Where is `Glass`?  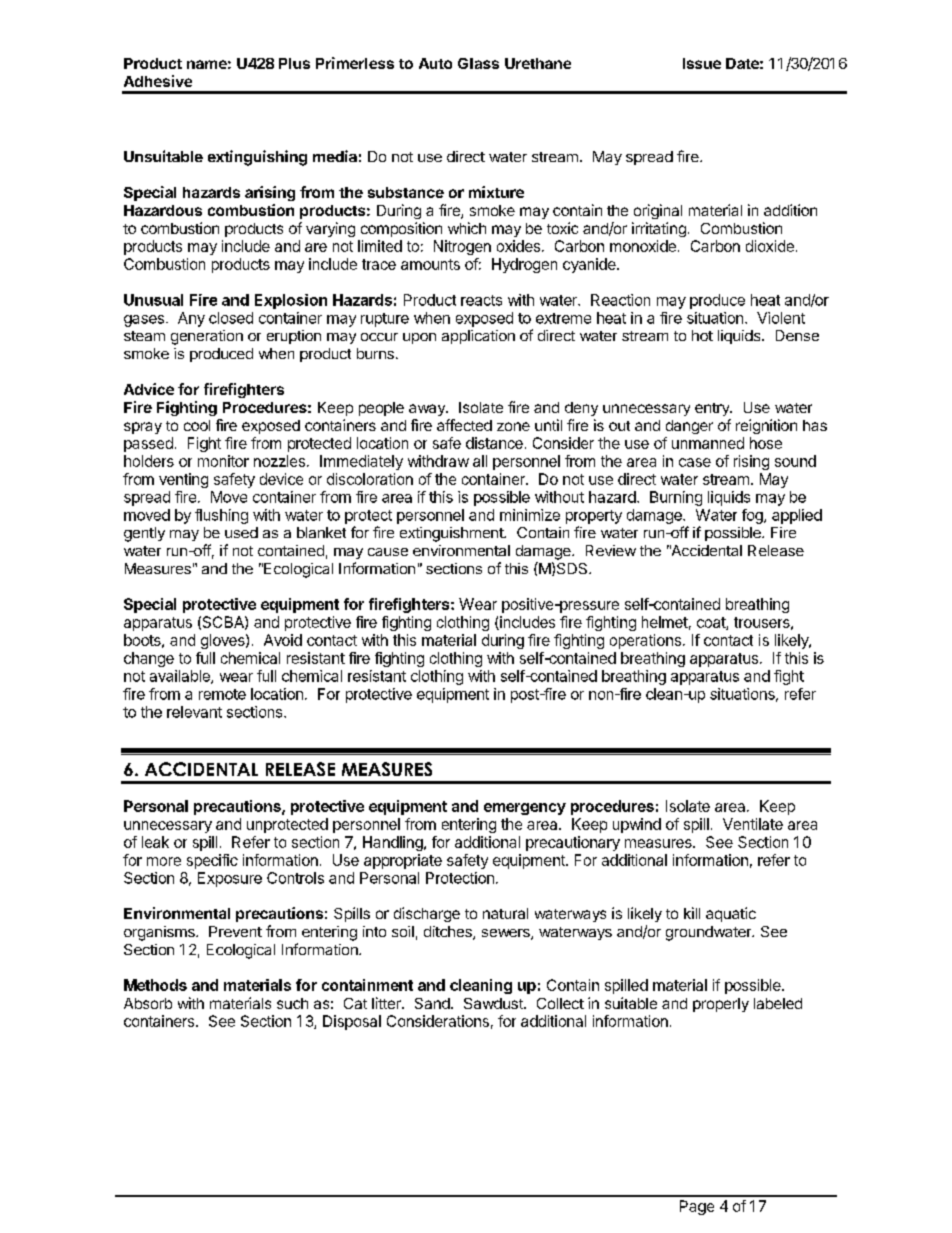
Glass is located at coordinates (478, 63).
